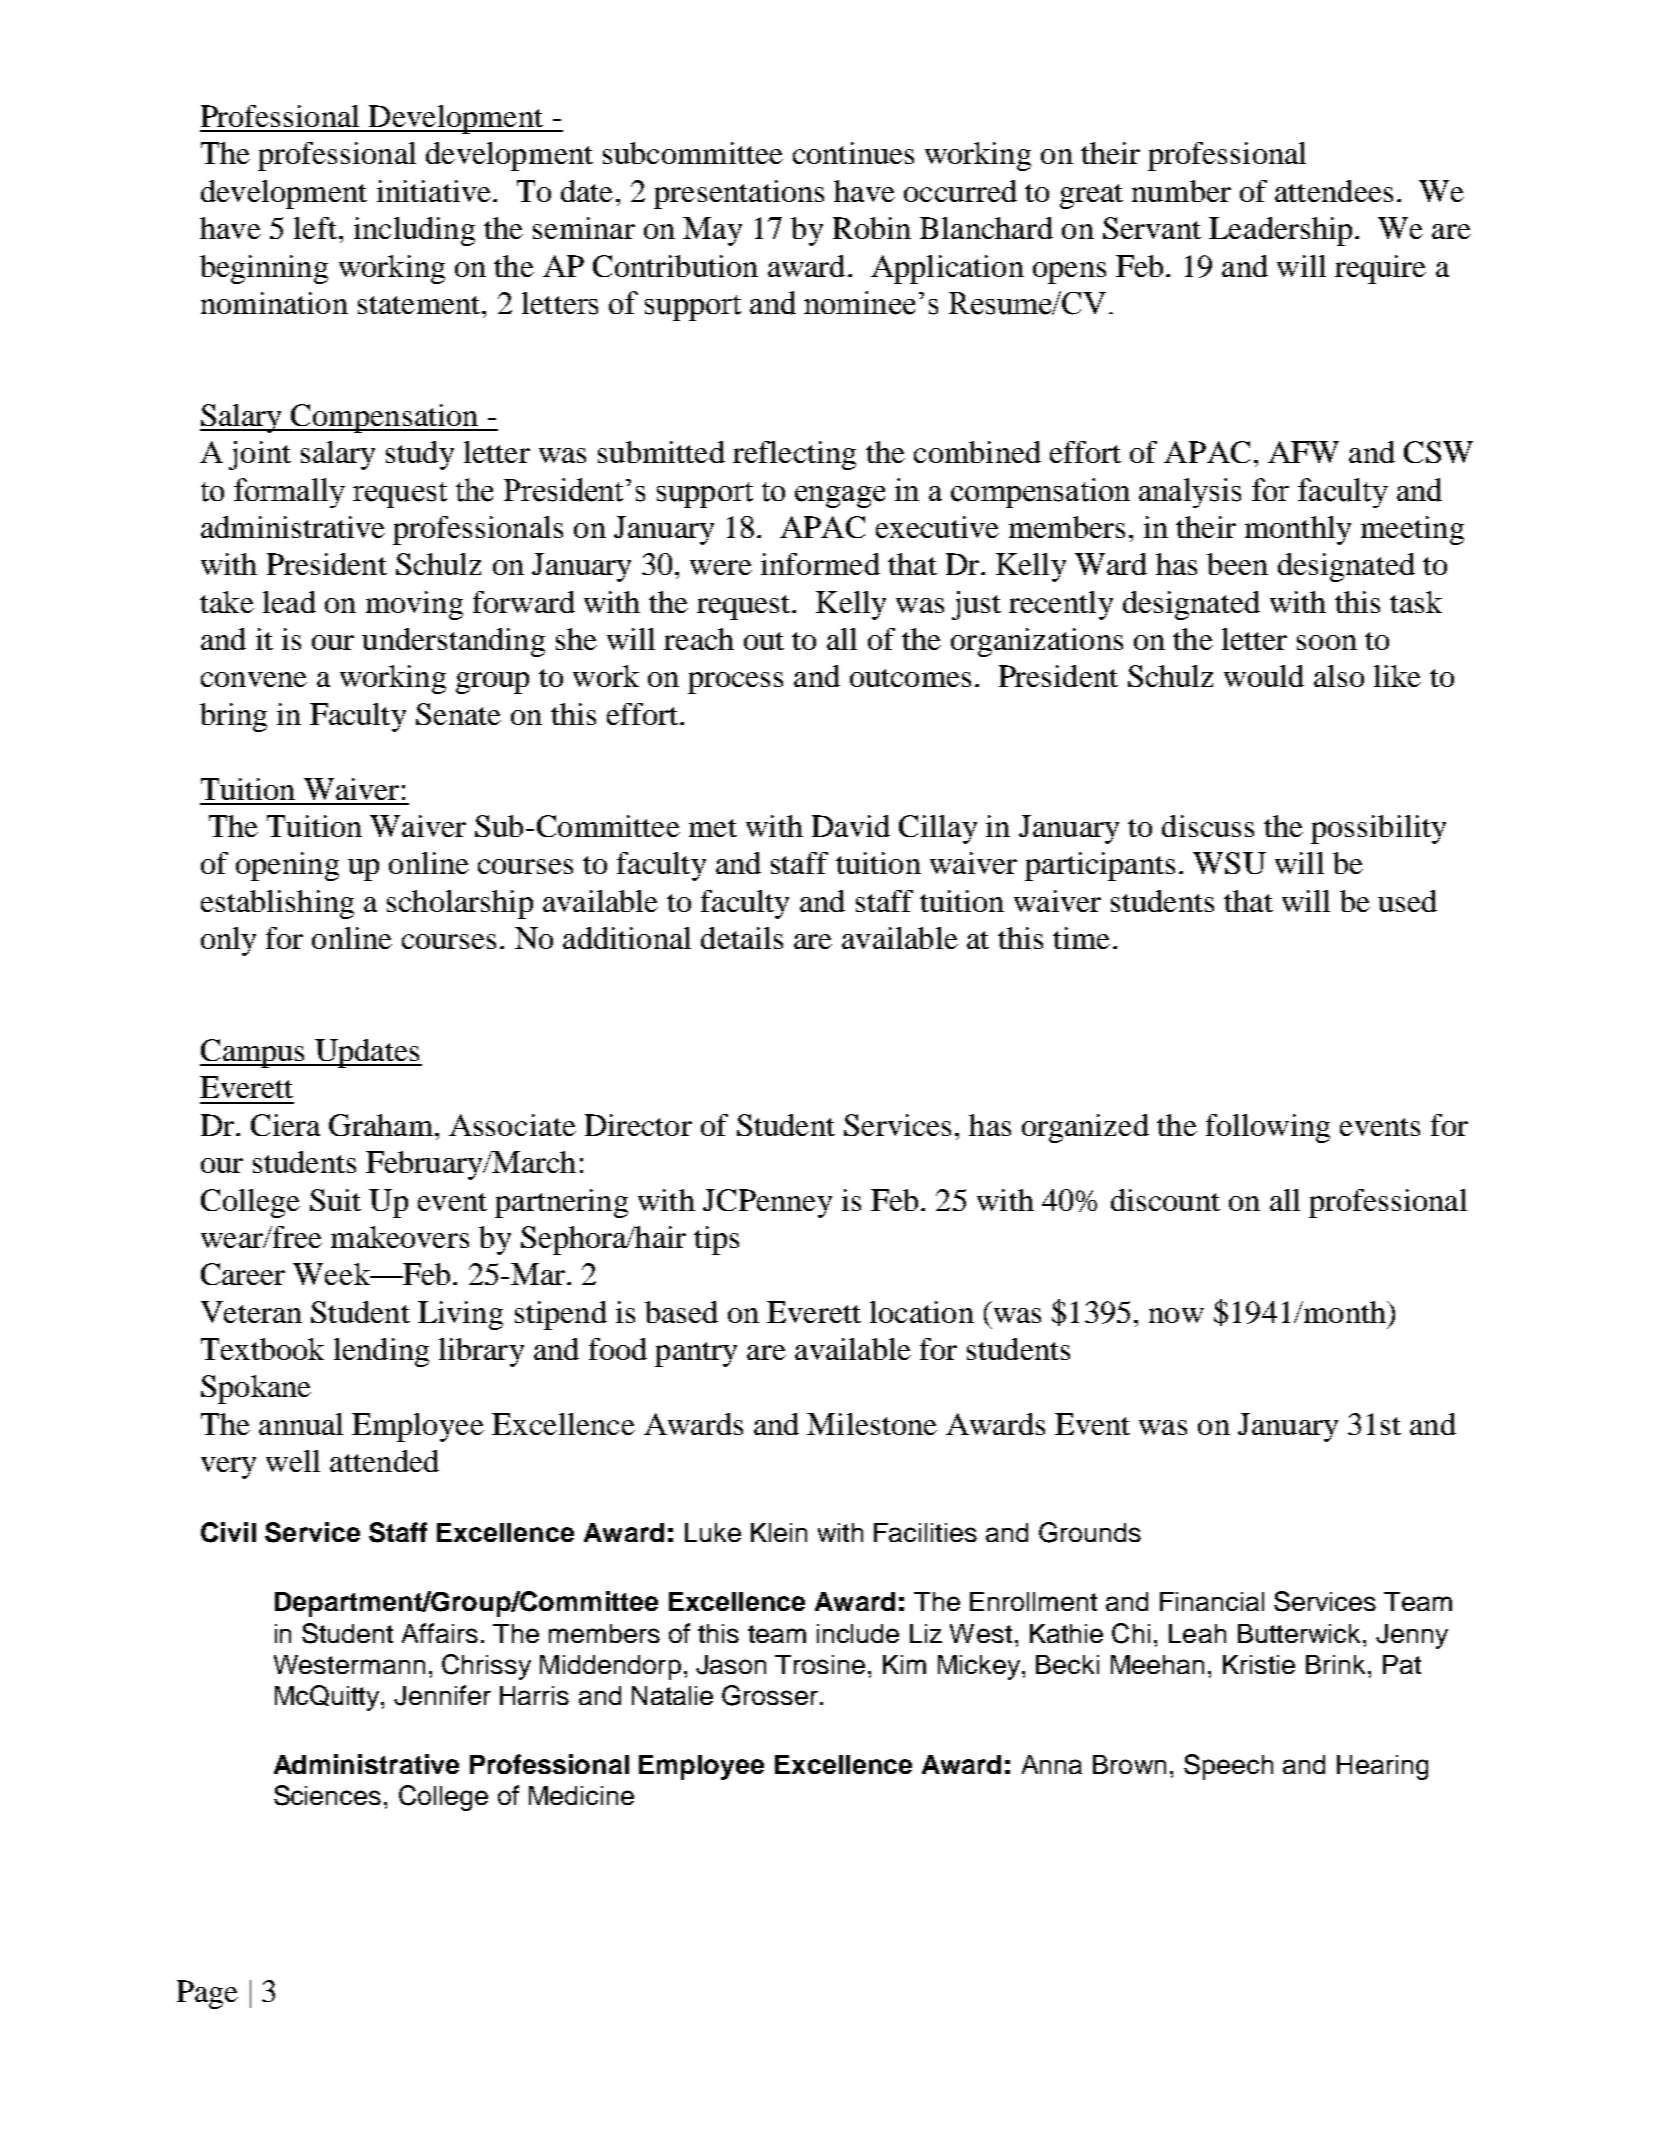  I want to click on Speech, so click(1228, 1767).
